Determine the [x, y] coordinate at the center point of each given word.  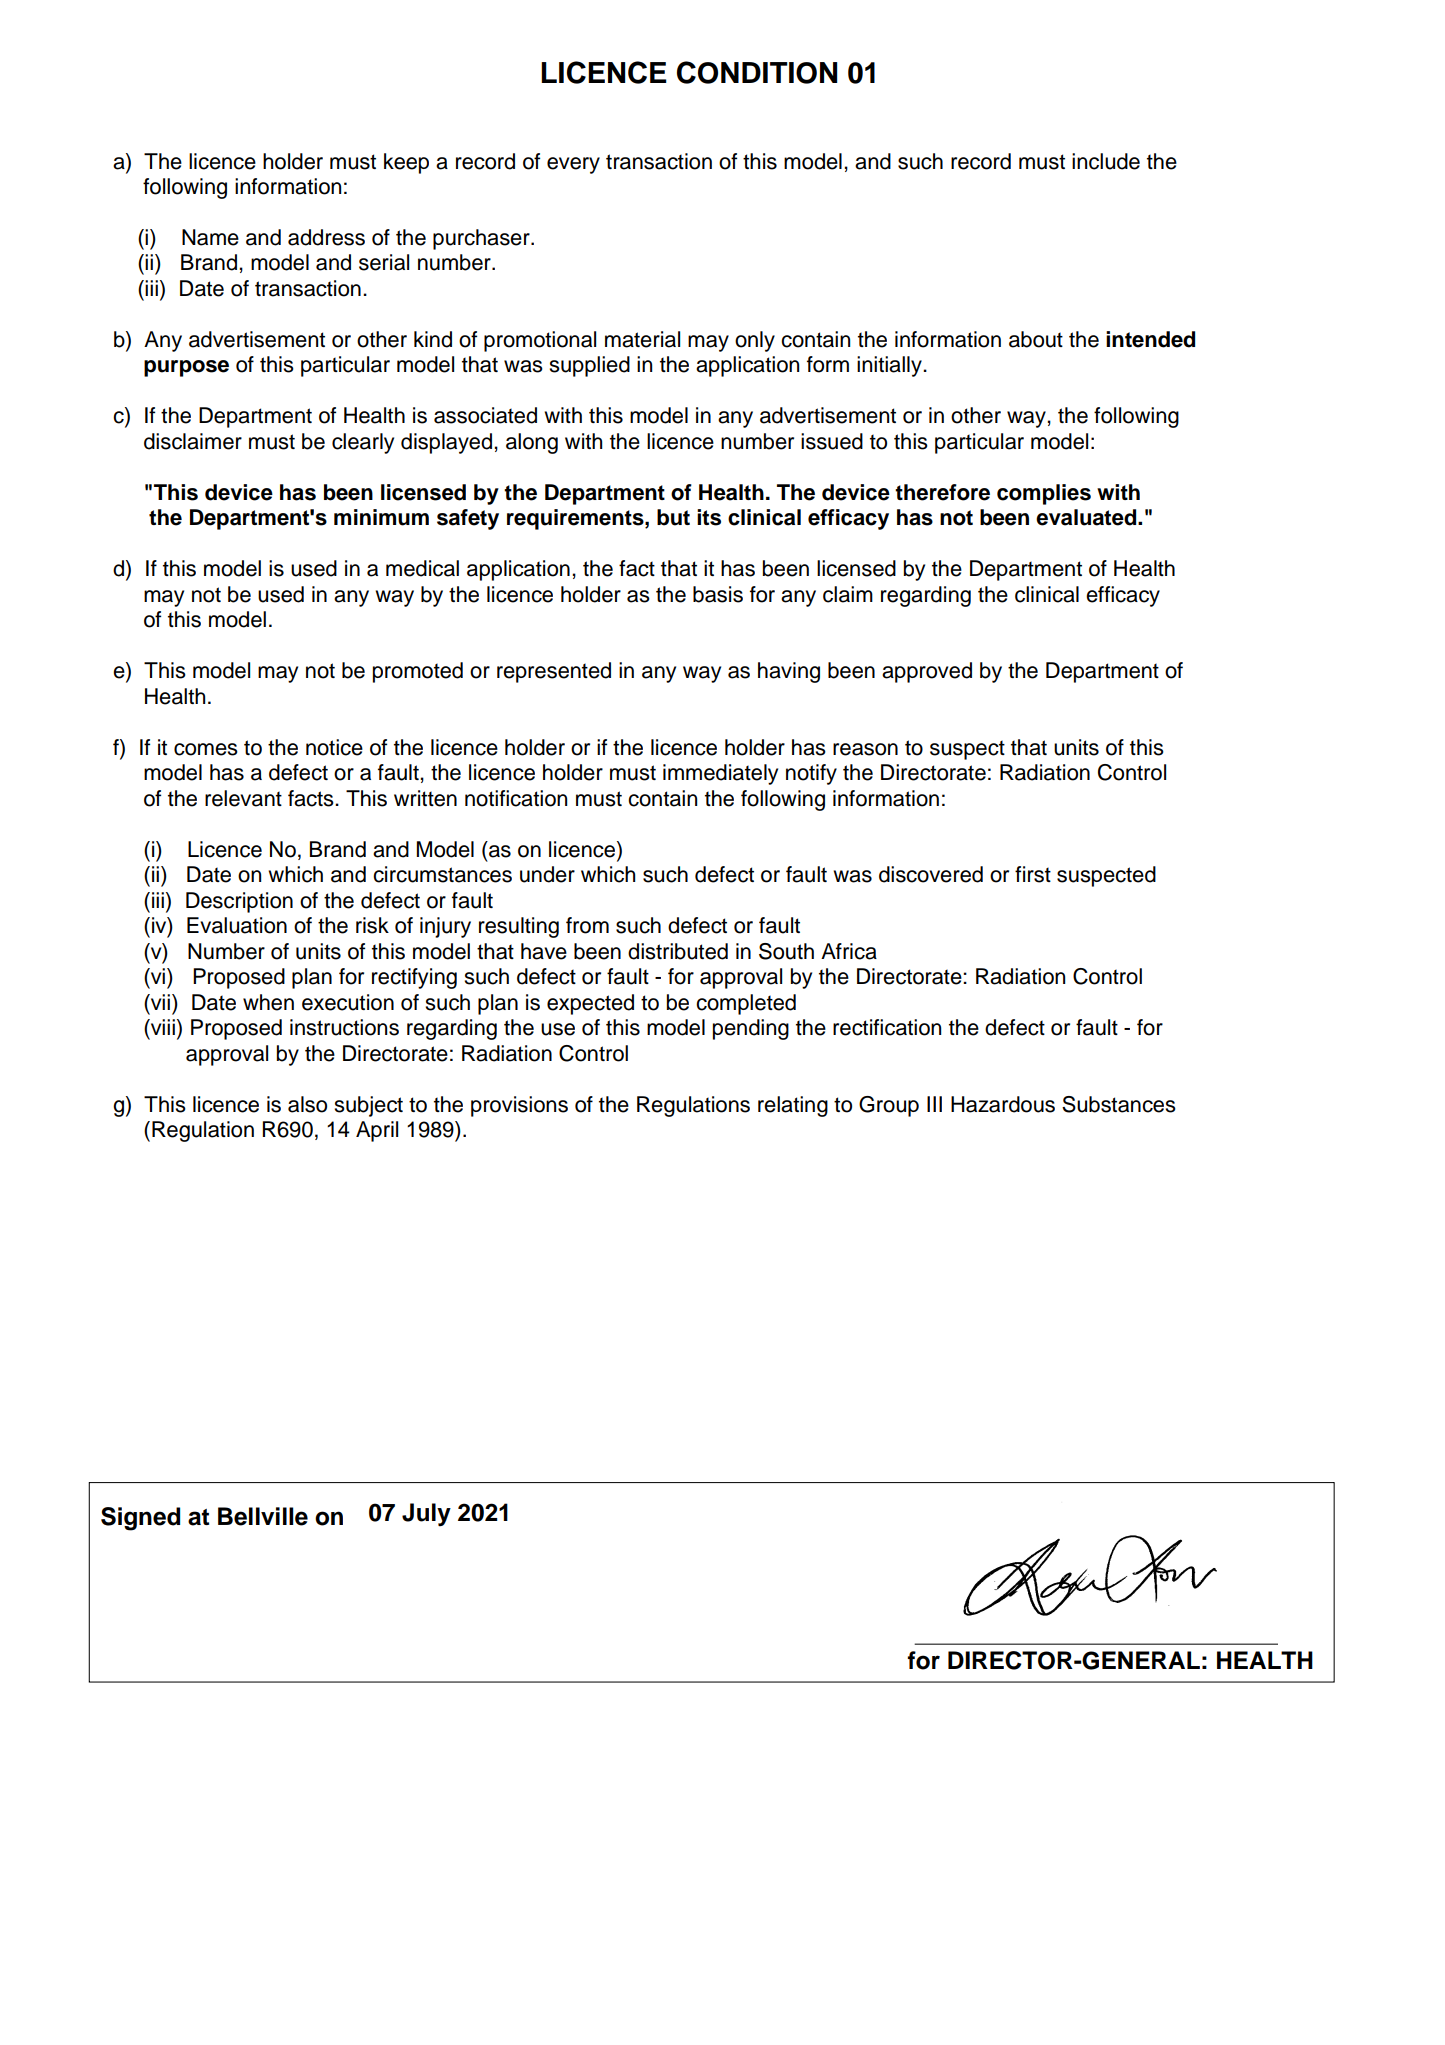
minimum [381, 517]
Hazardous [1003, 1104]
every [573, 165]
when [268, 1002]
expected [590, 1004]
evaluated [1087, 517]
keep [406, 163]
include [1106, 161]
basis [718, 594]
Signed [140, 1519]
